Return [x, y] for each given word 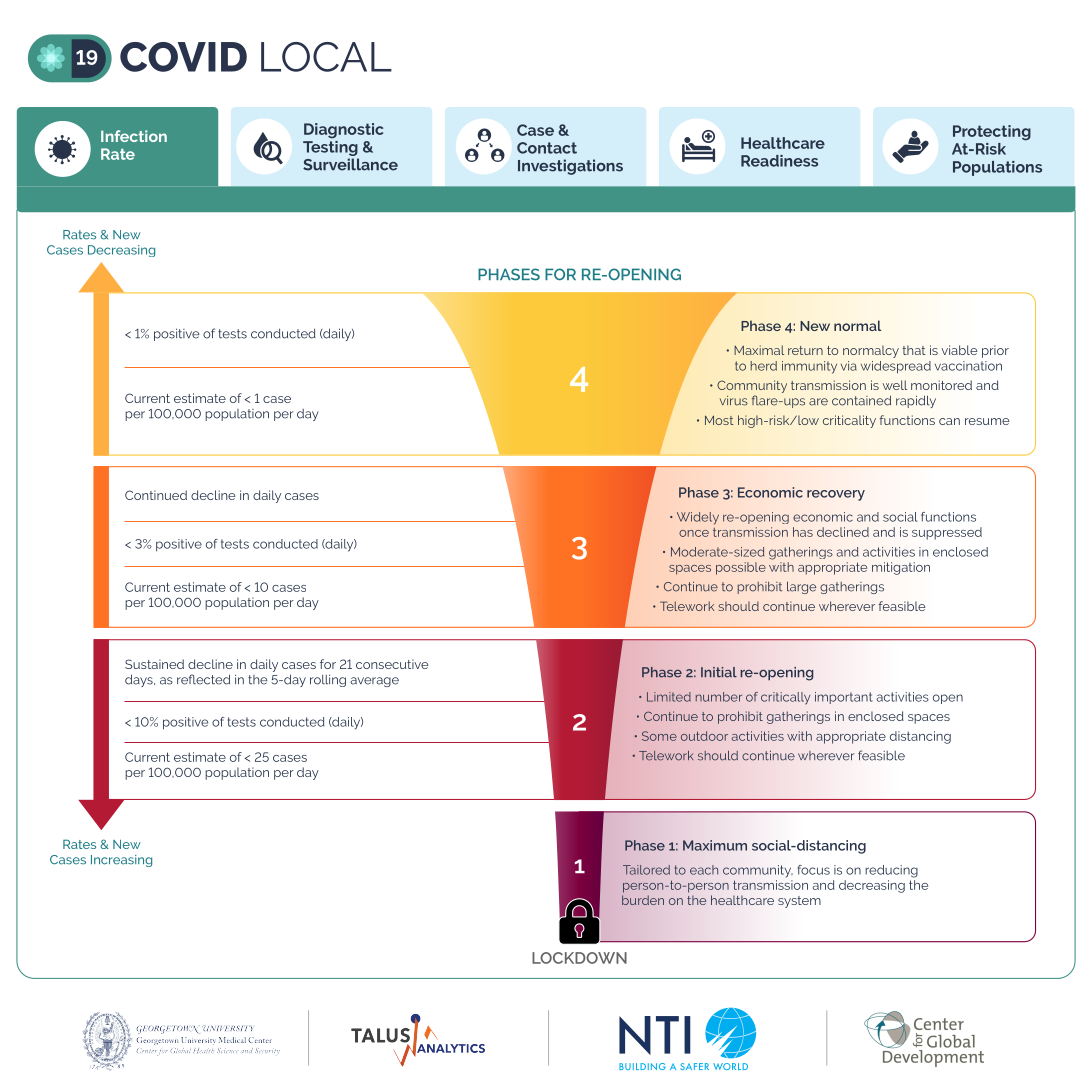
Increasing [121, 861]
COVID [183, 57]
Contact [547, 148]
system [799, 902]
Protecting [992, 133]
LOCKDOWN [579, 958]
